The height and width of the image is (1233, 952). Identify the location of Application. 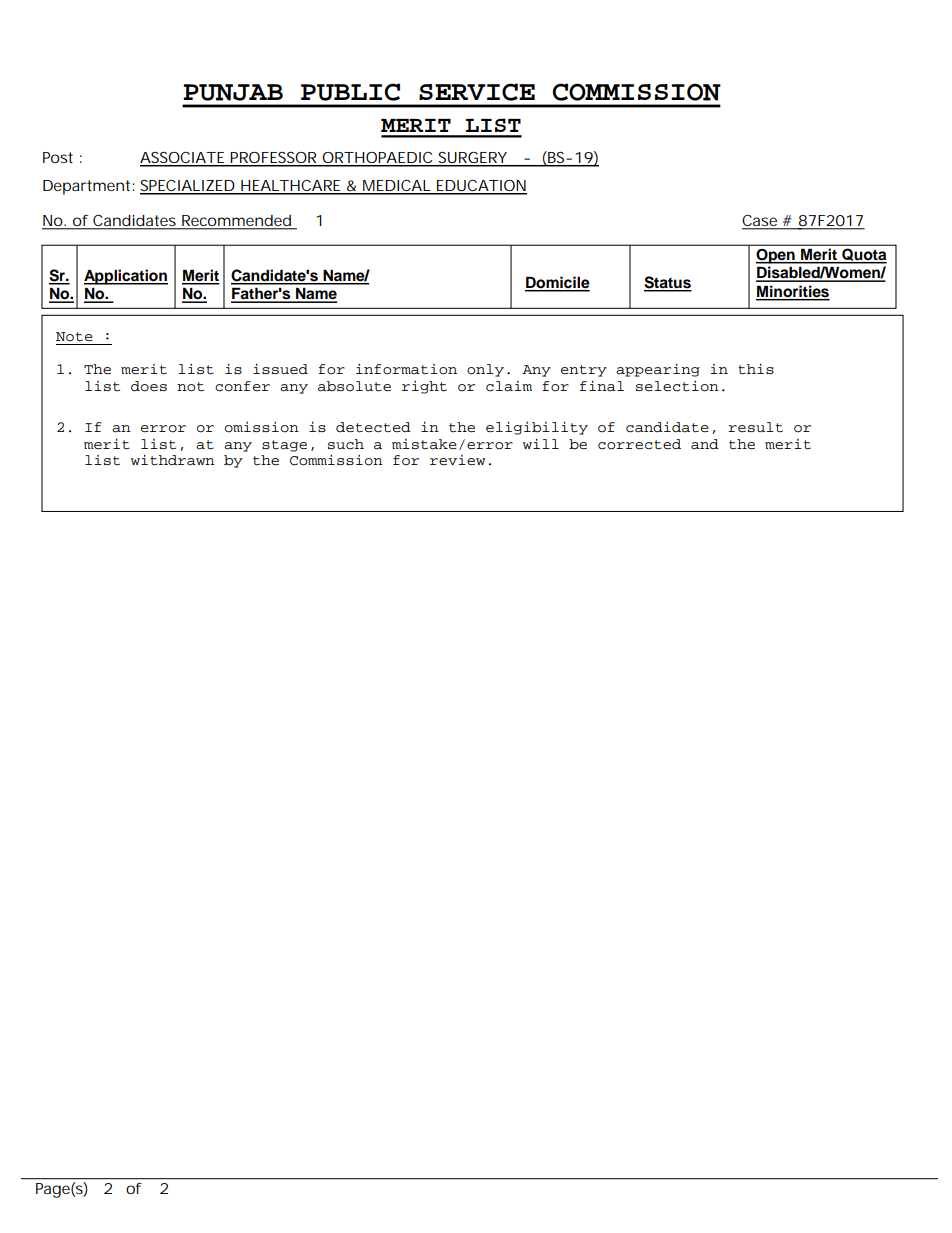
(126, 277).
